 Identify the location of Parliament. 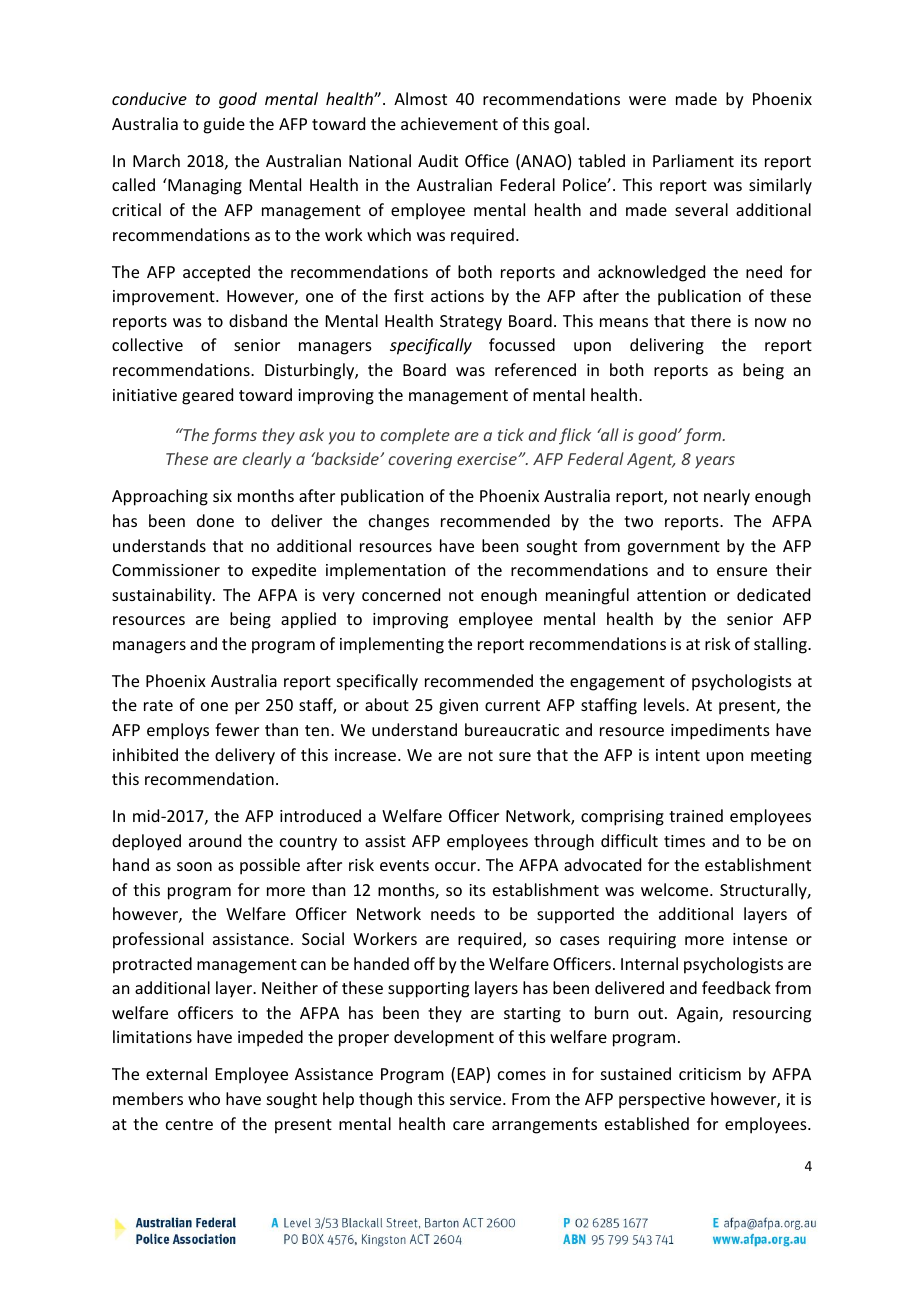
(693, 160).
